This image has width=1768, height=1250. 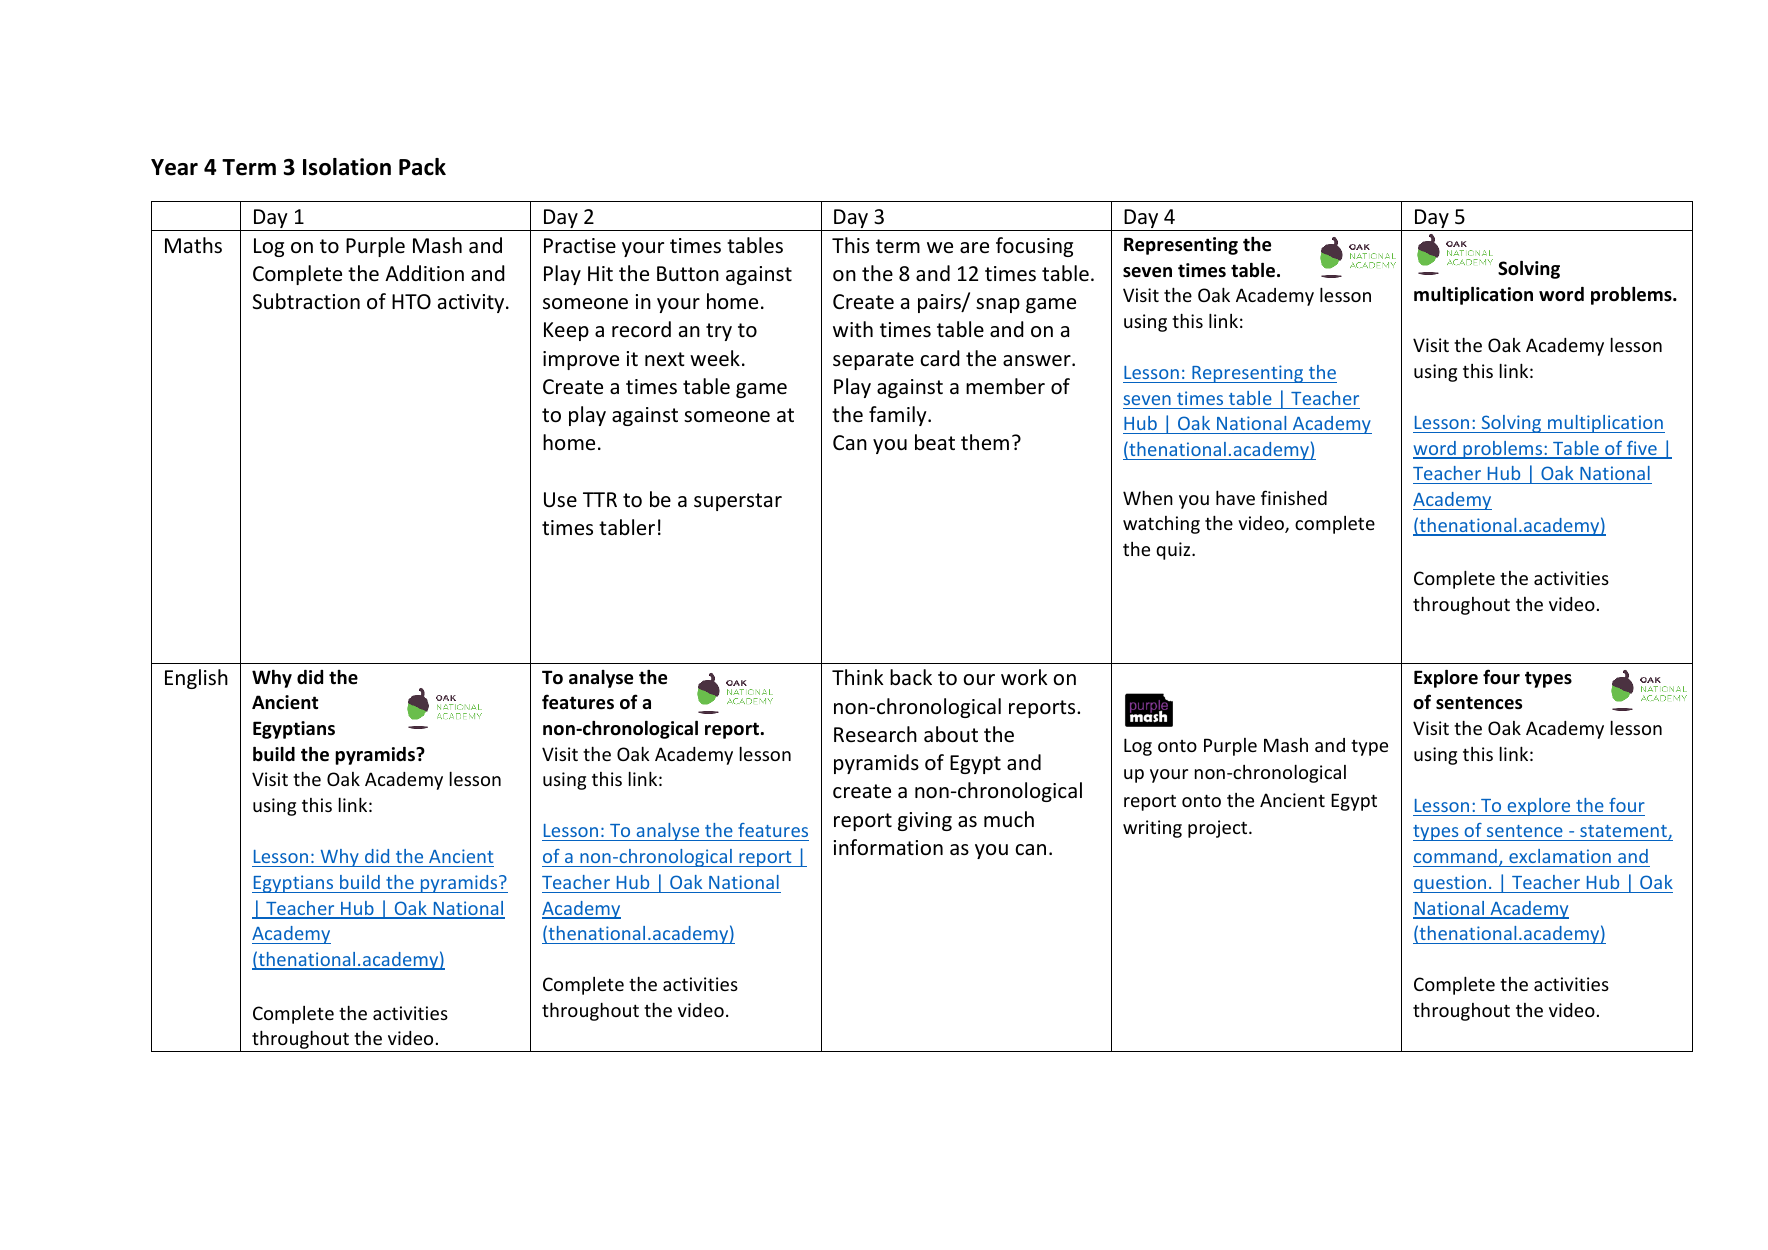 I want to click on are, so click(x=974, y=247).
